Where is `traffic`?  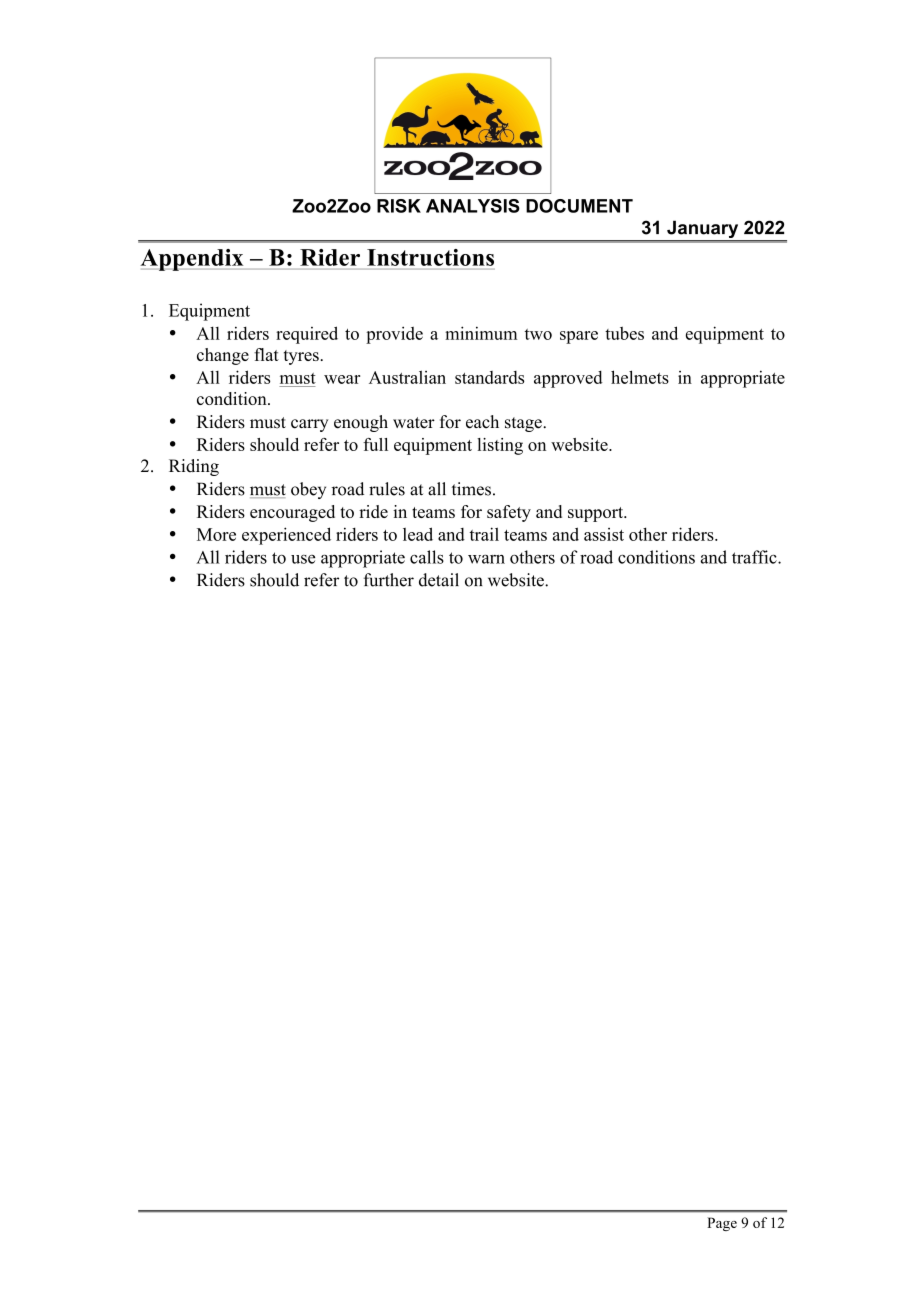 traffic is located at coordinates (755, 557).
